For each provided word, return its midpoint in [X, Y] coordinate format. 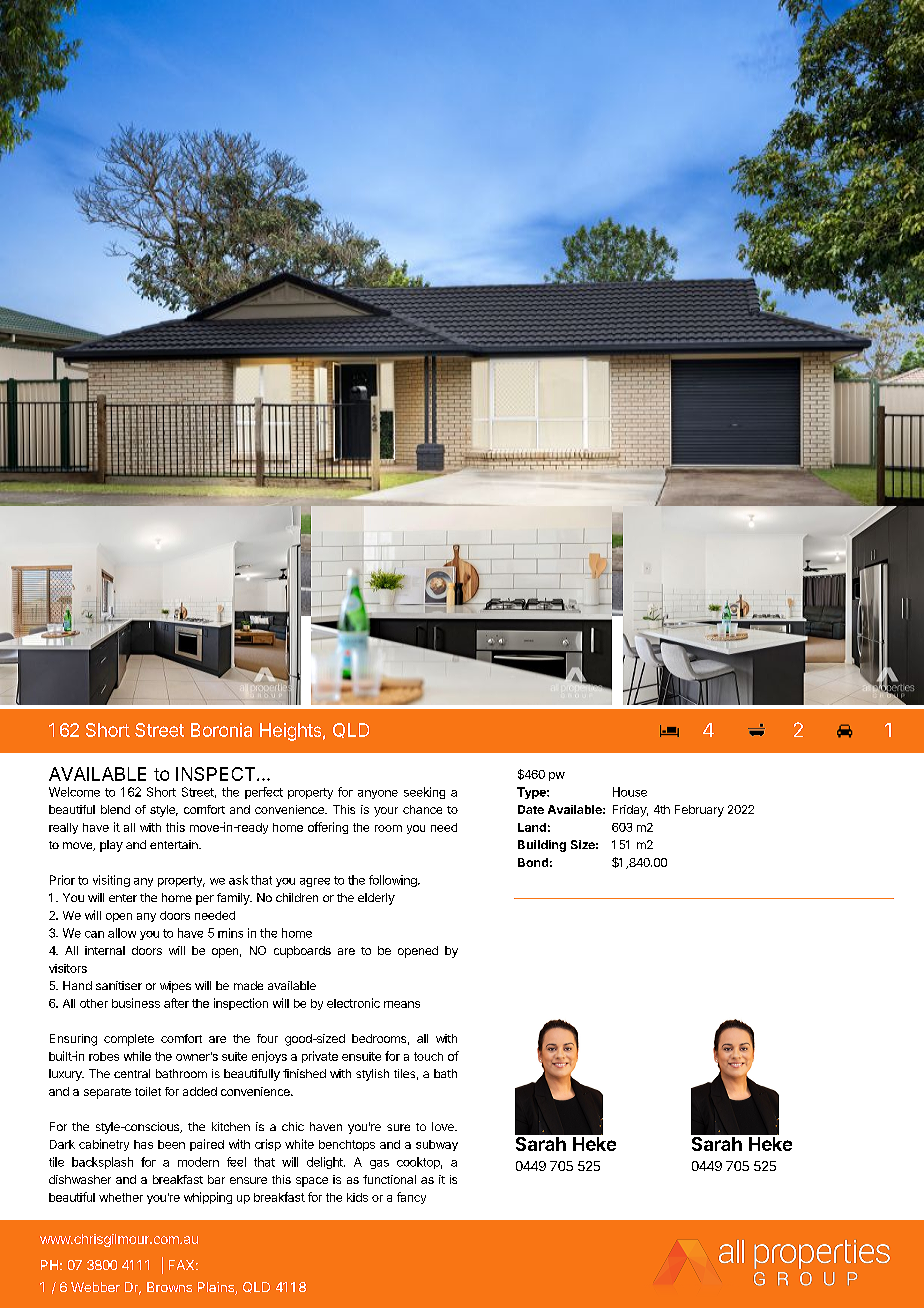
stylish [372, 1075]
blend [115, 809]
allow [122, 933]
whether [121, 1197]
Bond [533, 862]
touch [428, 1056]
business [136, 1003]
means [402, 1004]
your [386, 812]
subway [437, 1145]
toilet [148, 1091]
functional [389, 1179]
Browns [169, 1287]
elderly [376, 899]
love [444, 1126]
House [630, 792]
